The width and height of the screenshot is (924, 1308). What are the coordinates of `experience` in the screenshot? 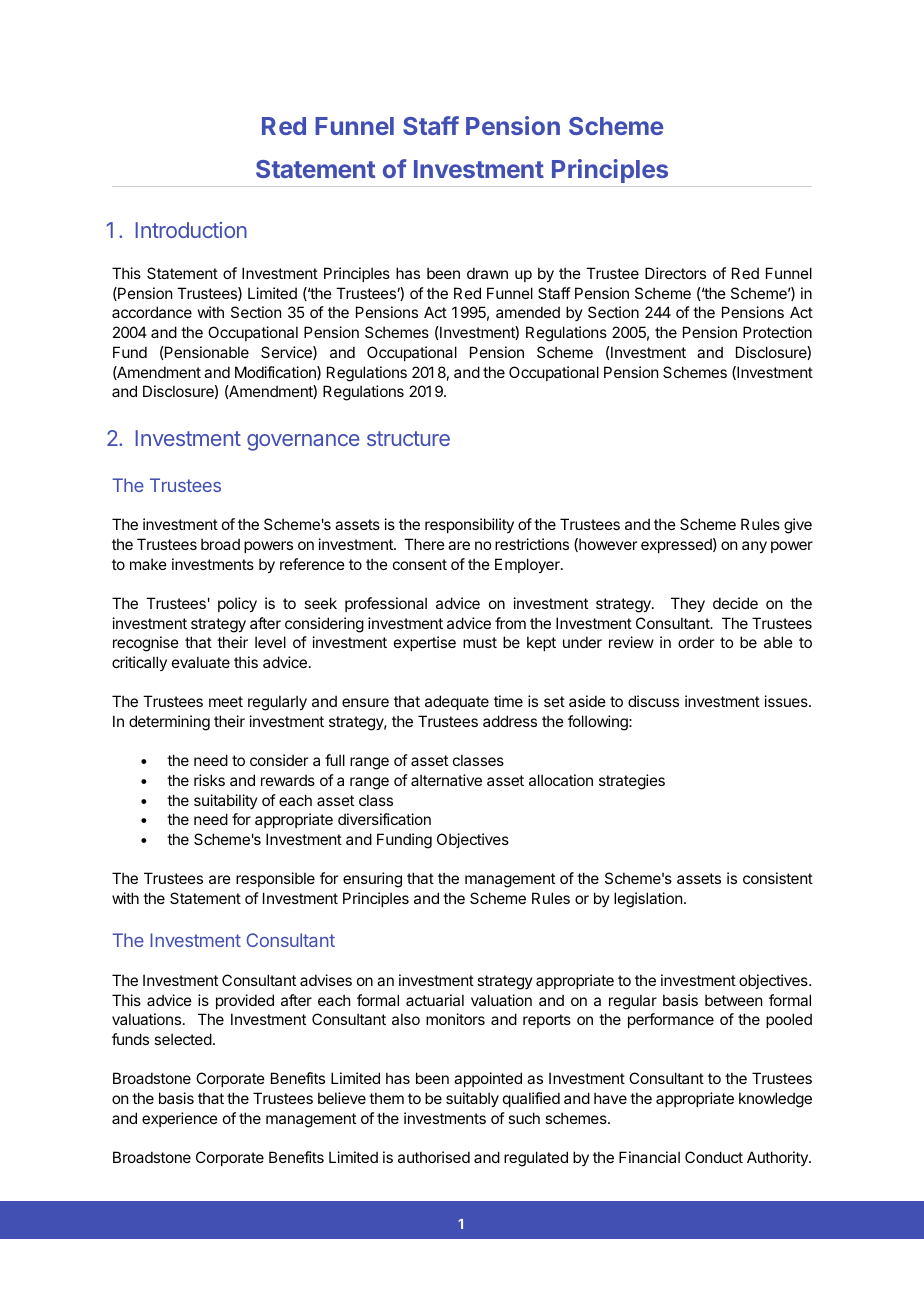 It's located at (180, 1119).
